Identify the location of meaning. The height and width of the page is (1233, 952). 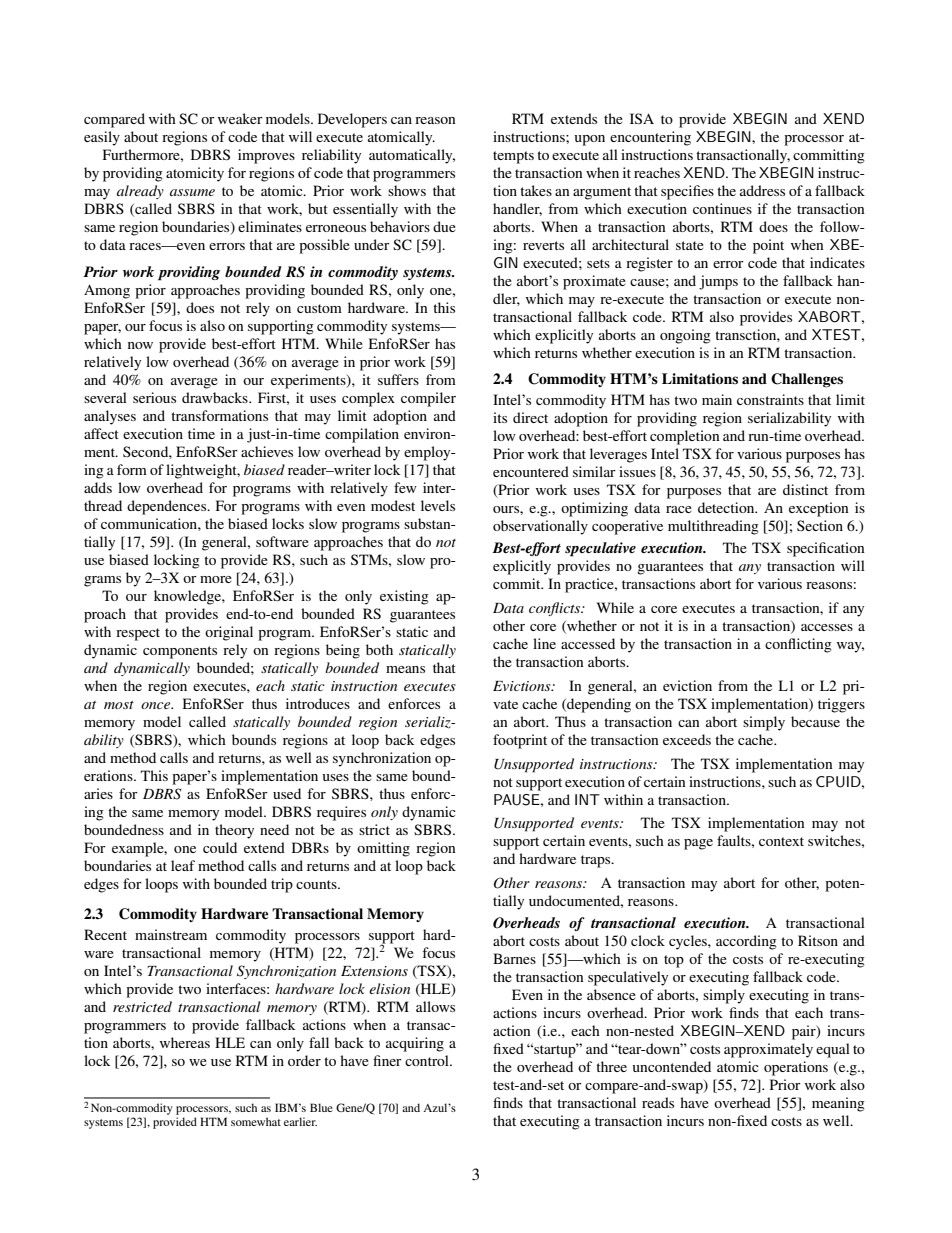
(838, 1104).
